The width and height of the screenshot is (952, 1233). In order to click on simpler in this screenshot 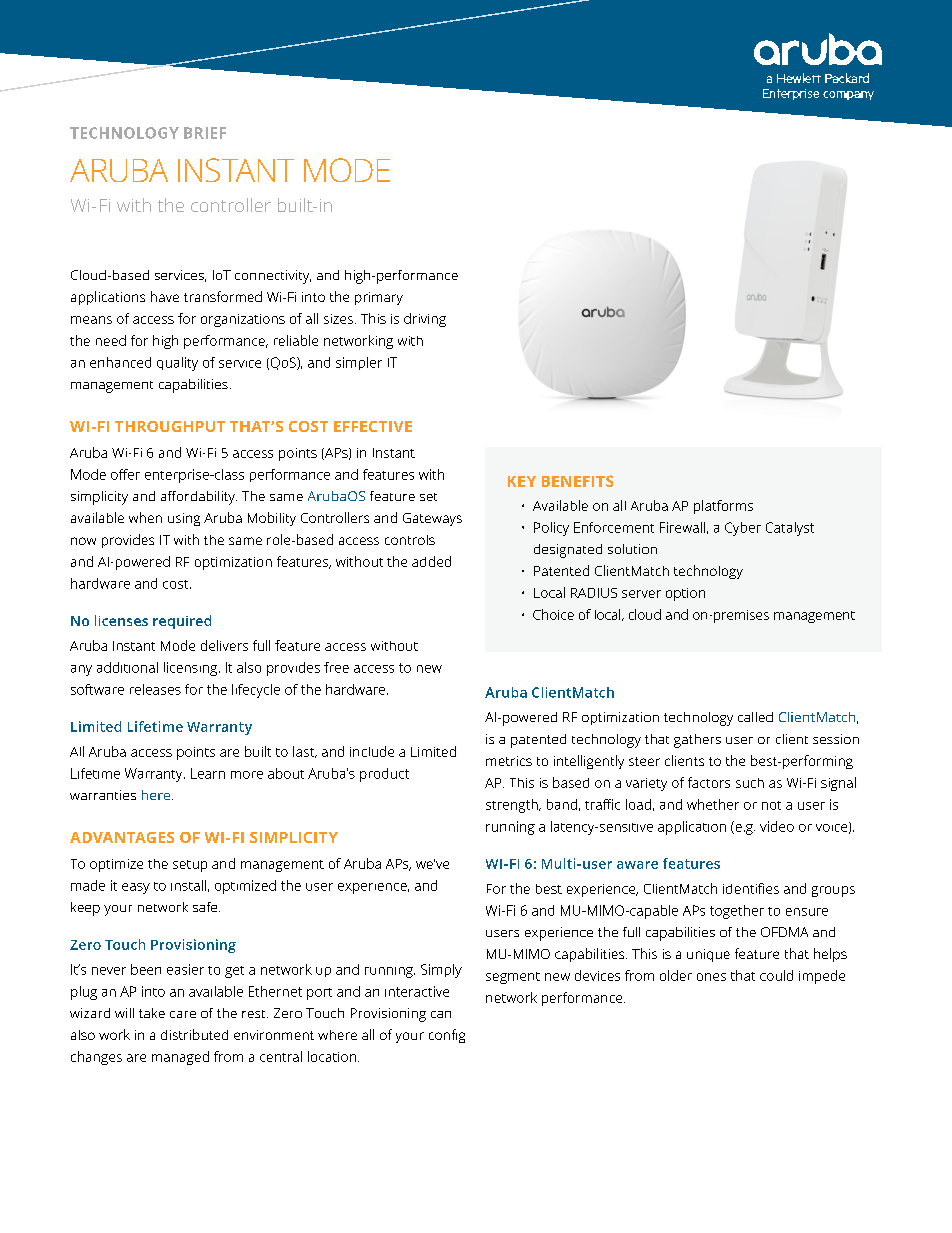, I will do `click(359, 363)`.
